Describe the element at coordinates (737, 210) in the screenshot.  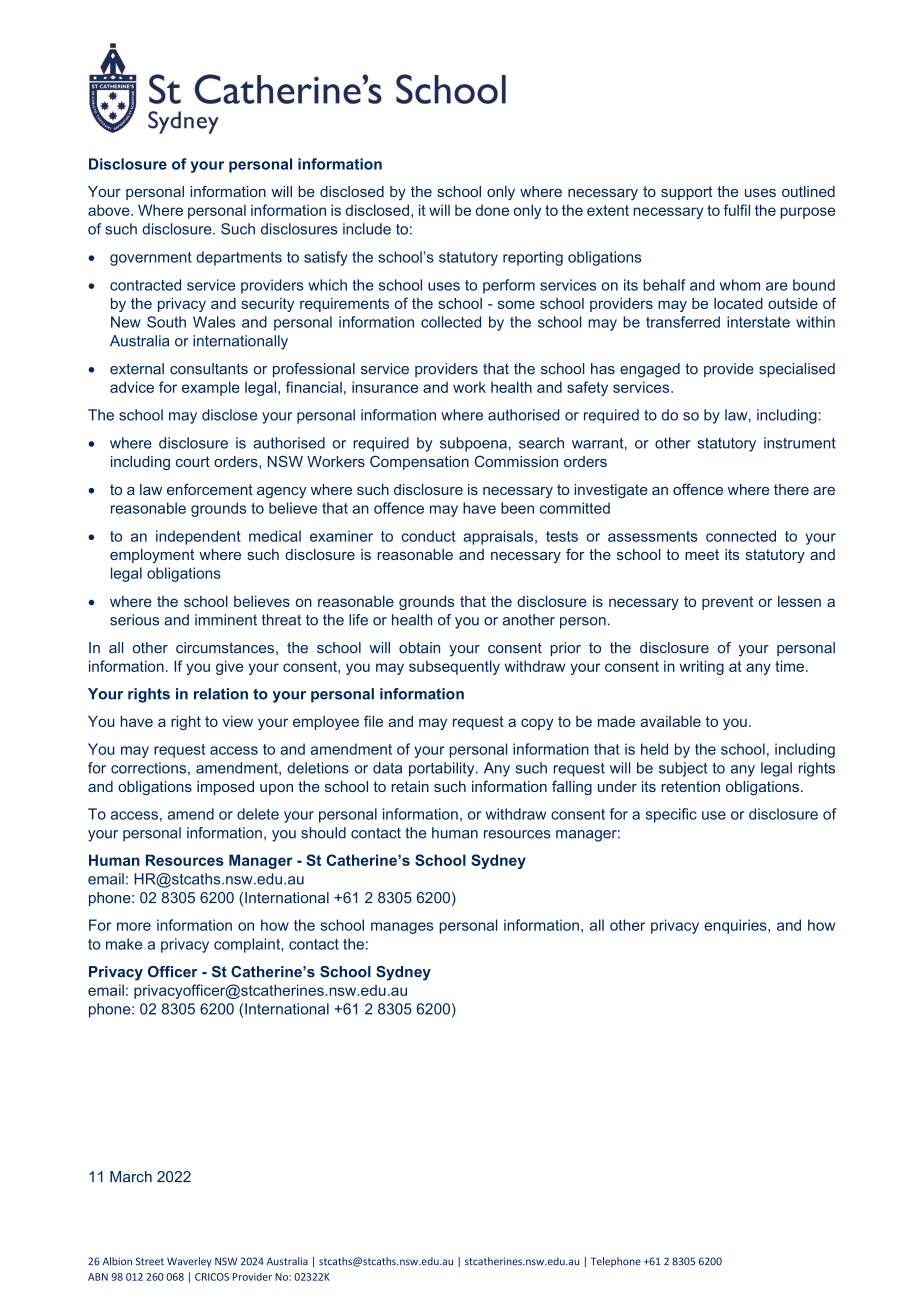
I see `fulfil` at that location.
